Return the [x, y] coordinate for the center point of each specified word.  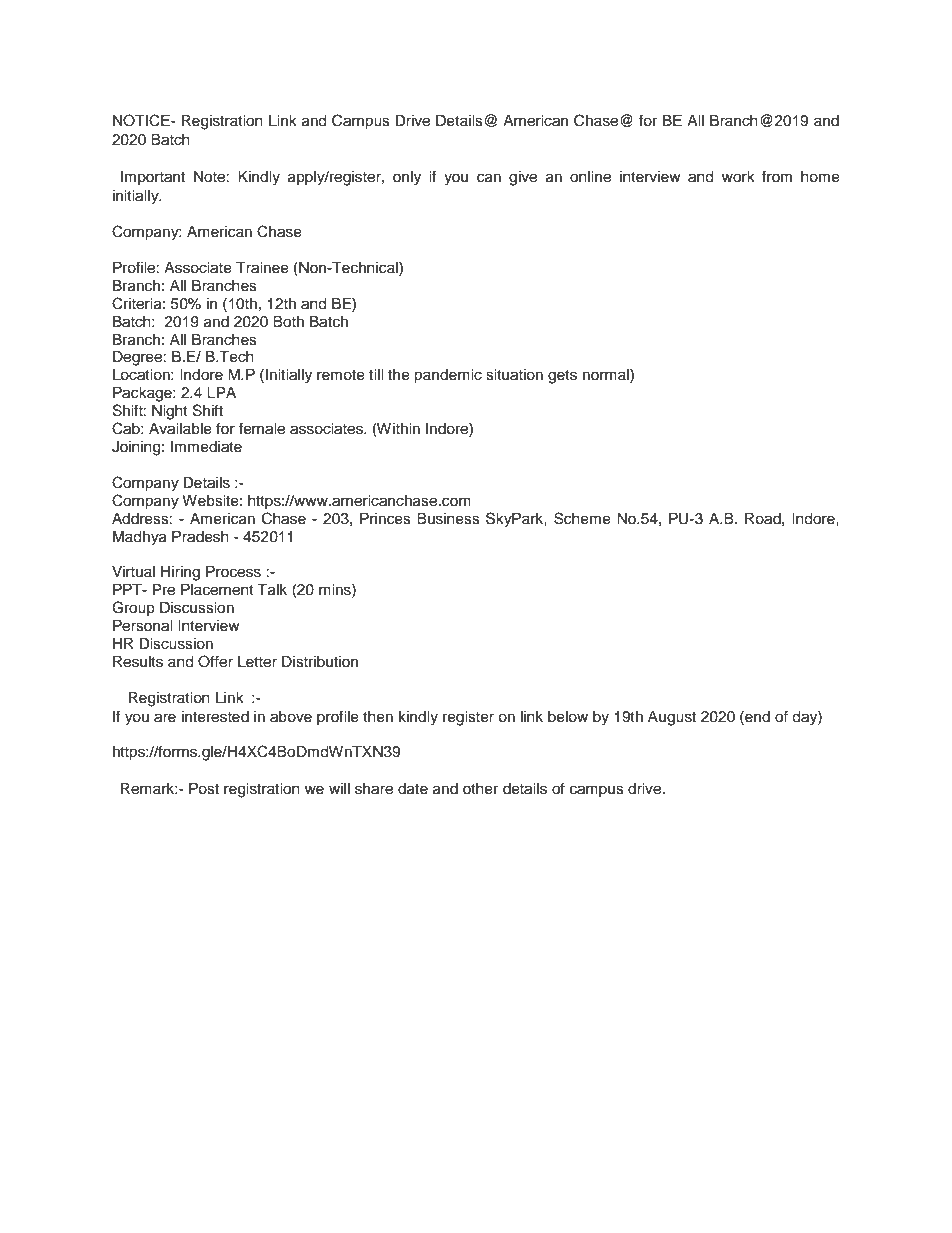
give [523, 178]
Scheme [582, 518]
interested [215, 717]
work [738, 177]
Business [448, 519]
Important [153, 178]
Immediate [206, 447]
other [480, 789]
